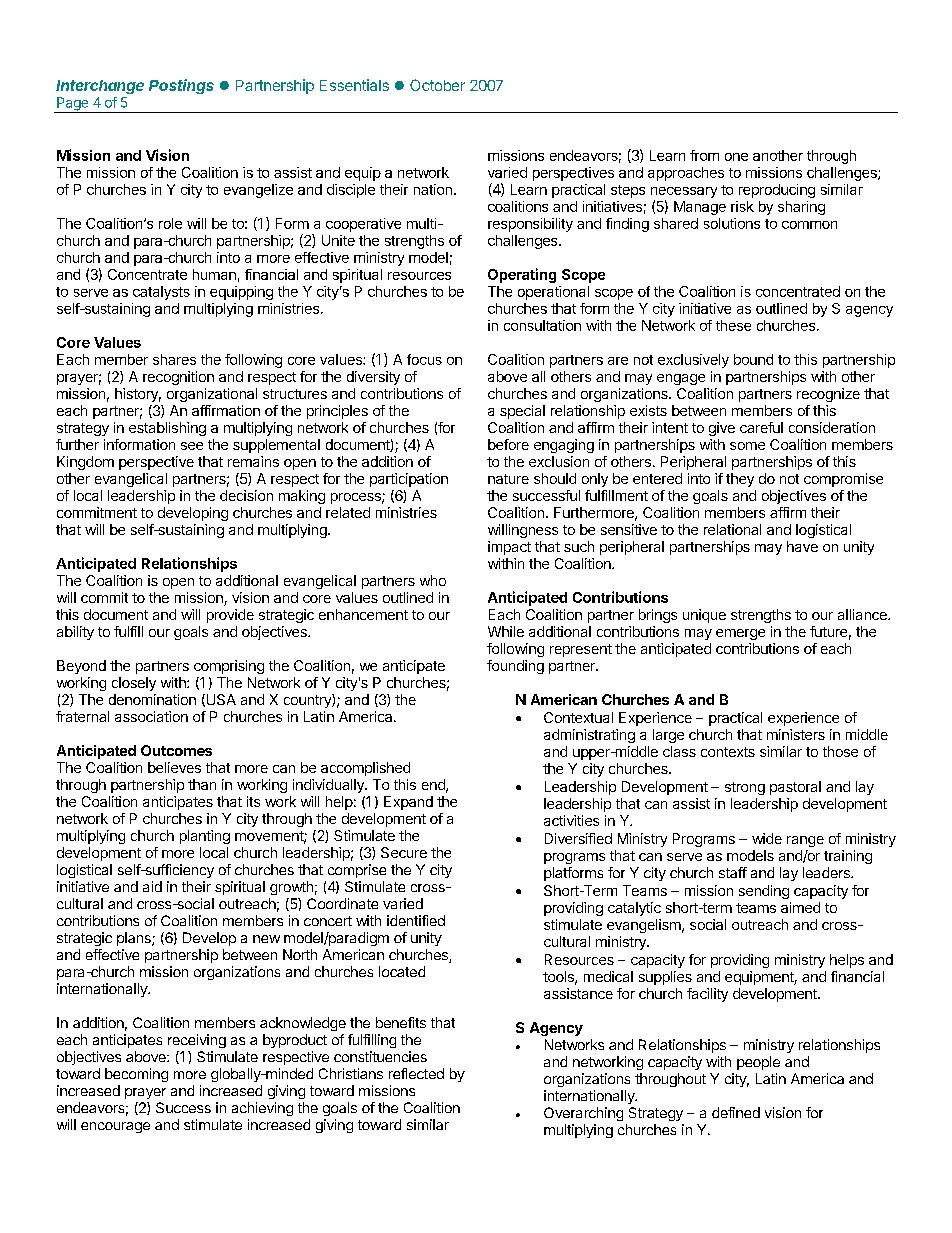 Image resolution: width=952 pixels, height=1233 pixels. What do you see at coordinates (161, 293) in the document?
I see `catalysts` at bounding box center [161, 293].
